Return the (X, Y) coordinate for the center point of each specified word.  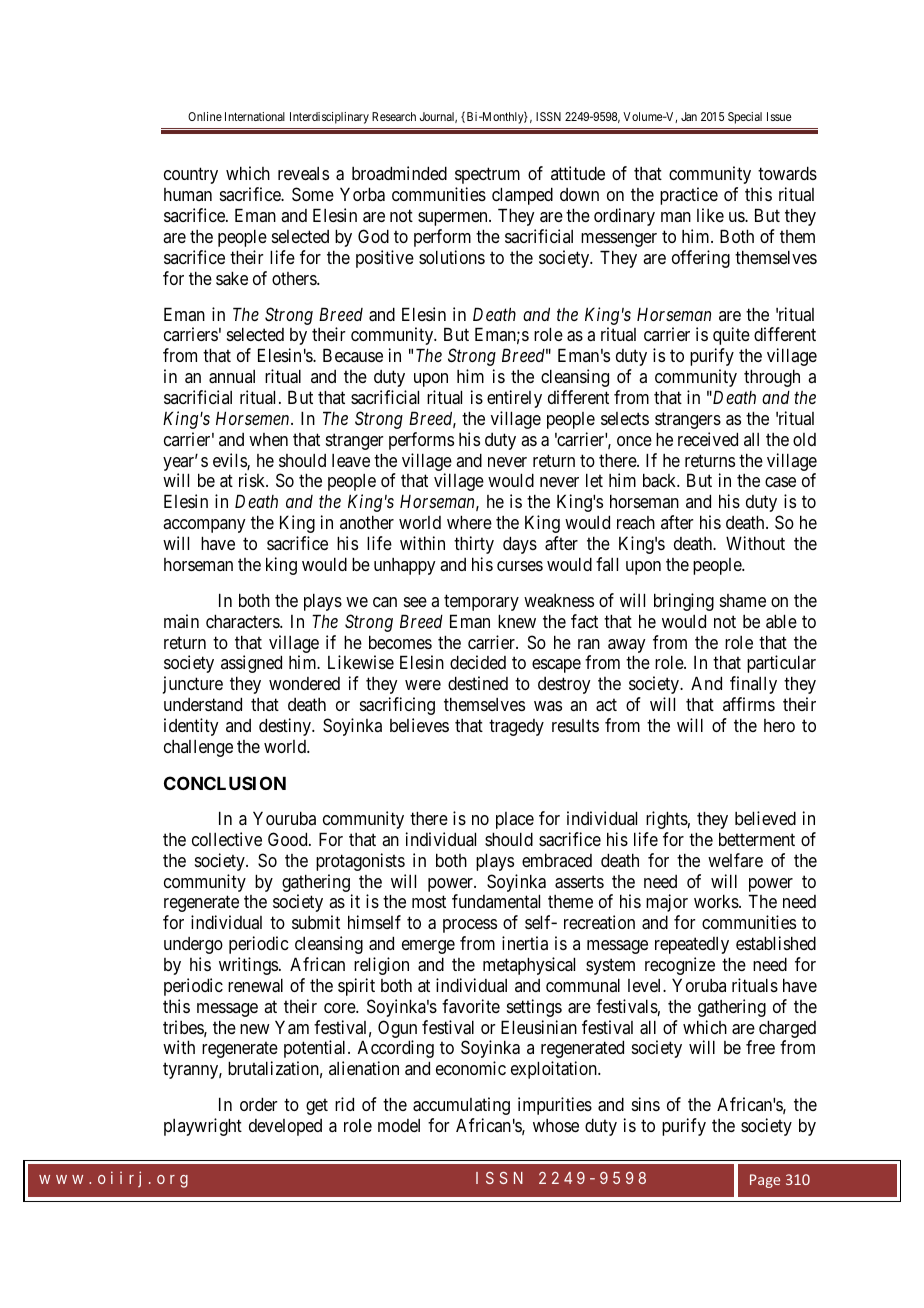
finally (753, 685)
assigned (251, 664)
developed (285, 1127)
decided (478, 662)
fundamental (496, 901)
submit (316, 922)
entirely (514, 399)
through (772, 378)
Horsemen (254, 418)
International (255, 116)
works (717, 901)
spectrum (487, 176)
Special (745, 118)
